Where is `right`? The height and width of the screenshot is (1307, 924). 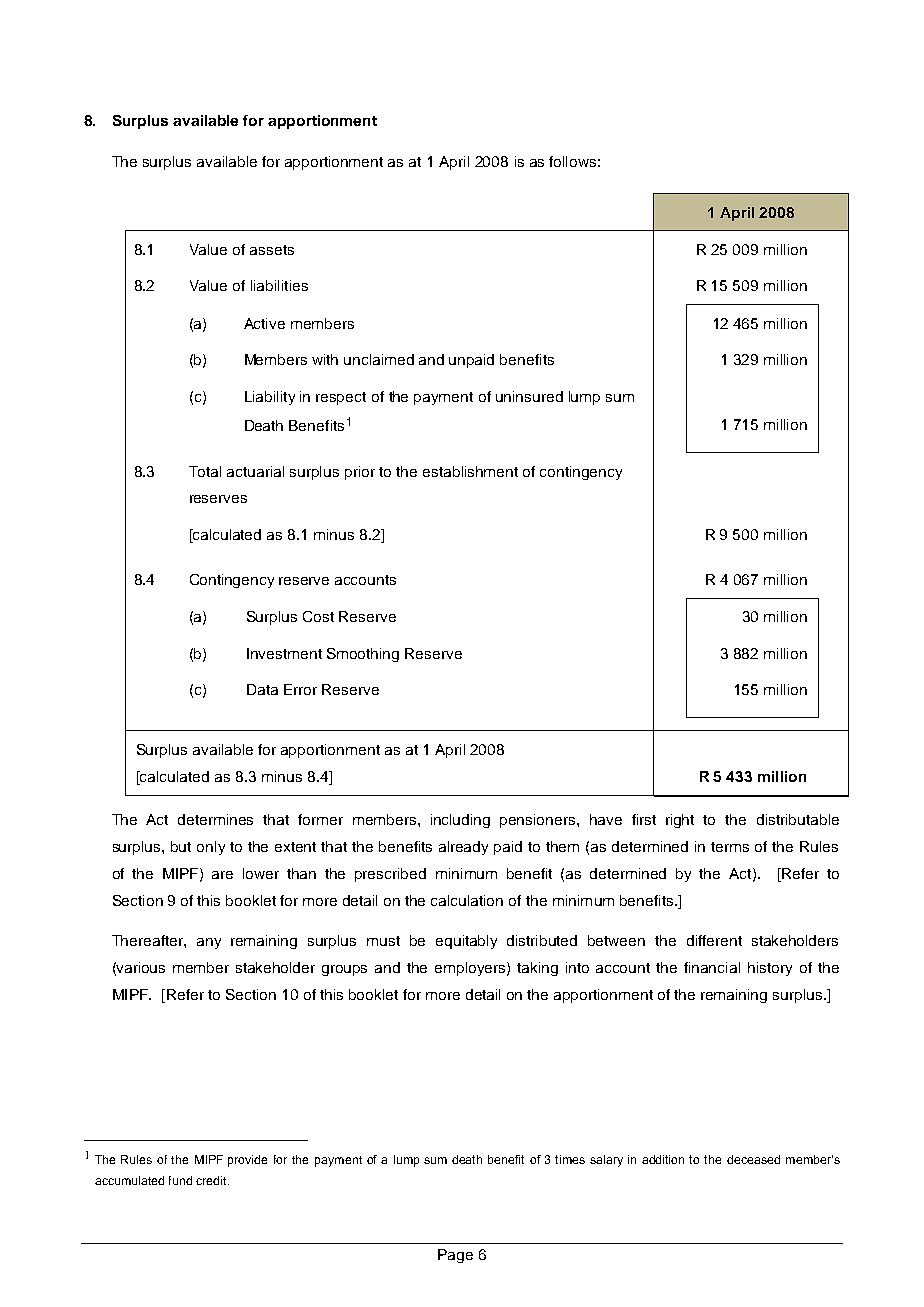
right is located at coordinates (680, 821).
